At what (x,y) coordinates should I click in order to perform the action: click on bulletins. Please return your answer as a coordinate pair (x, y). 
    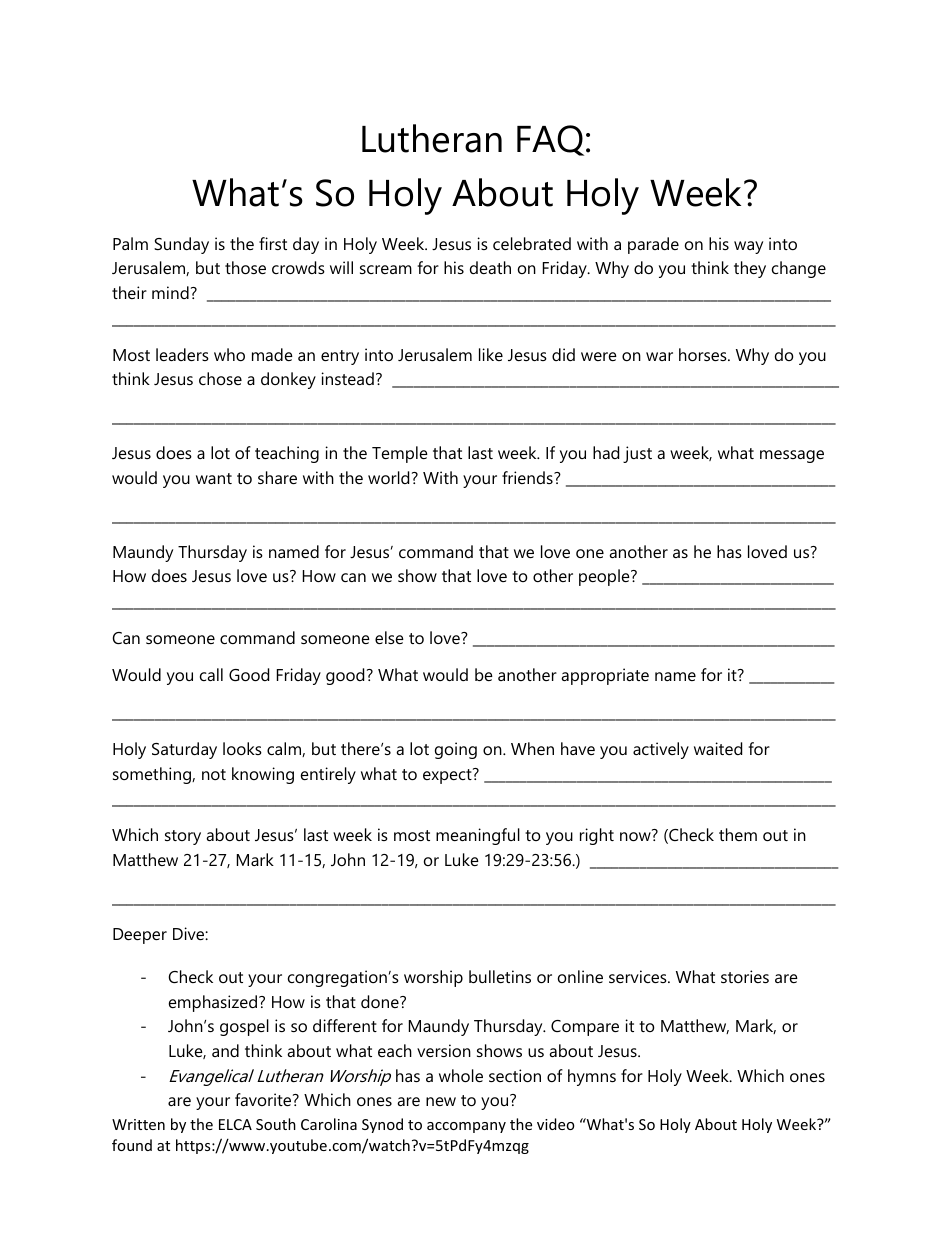
    Looking at the image, I should click on (500, 976).
